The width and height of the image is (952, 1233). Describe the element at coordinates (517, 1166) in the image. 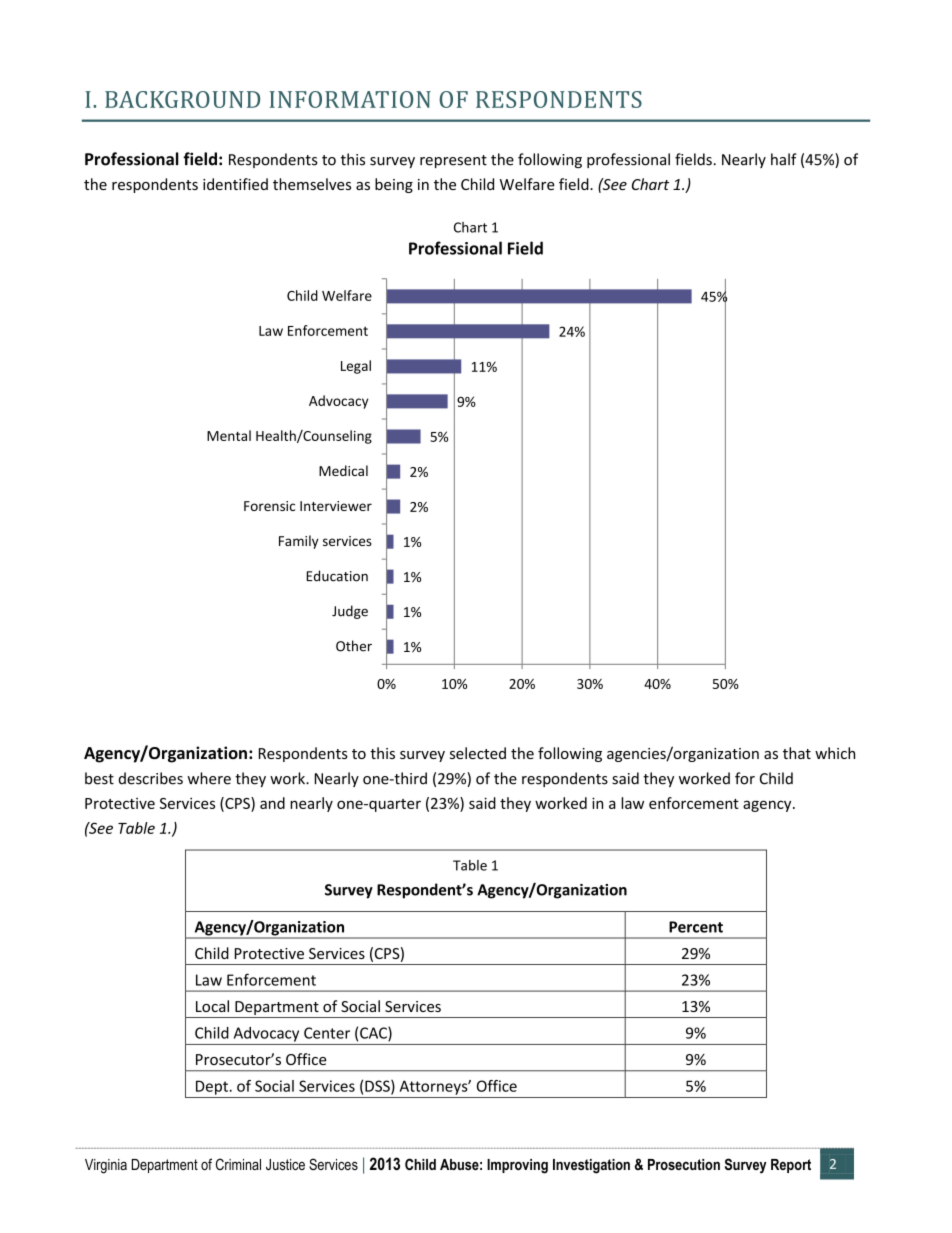

I see `Improving` at that location.
